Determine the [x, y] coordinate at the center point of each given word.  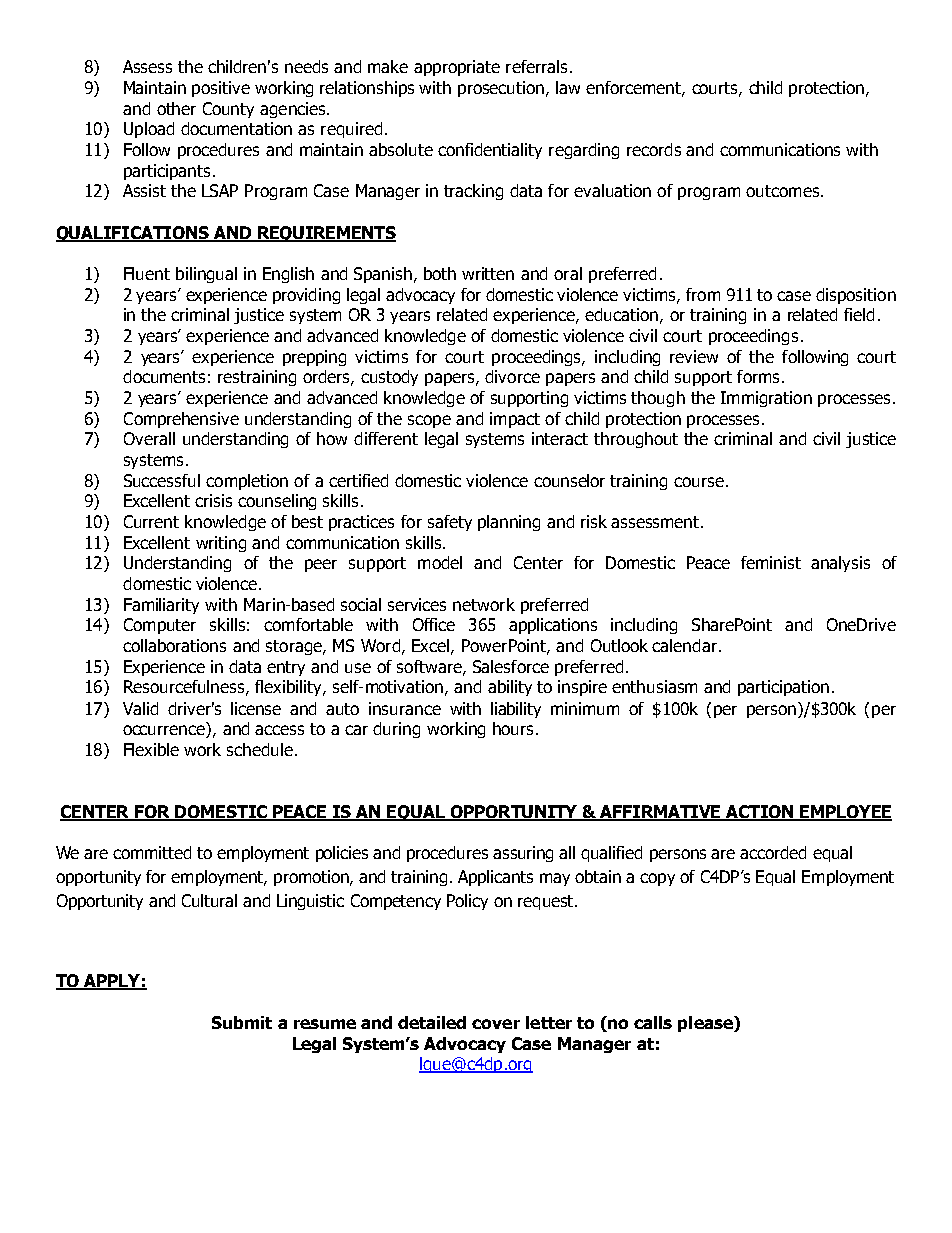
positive [221, 89]
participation [783, 688]
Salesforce [511, 666]
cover [496, 1024]
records [654, 149]
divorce [512, 376]
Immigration [766, 399]
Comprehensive [181, 420]
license [256, 708]
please [706, 1024]
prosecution [501, 89]
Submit [242, 1022]
